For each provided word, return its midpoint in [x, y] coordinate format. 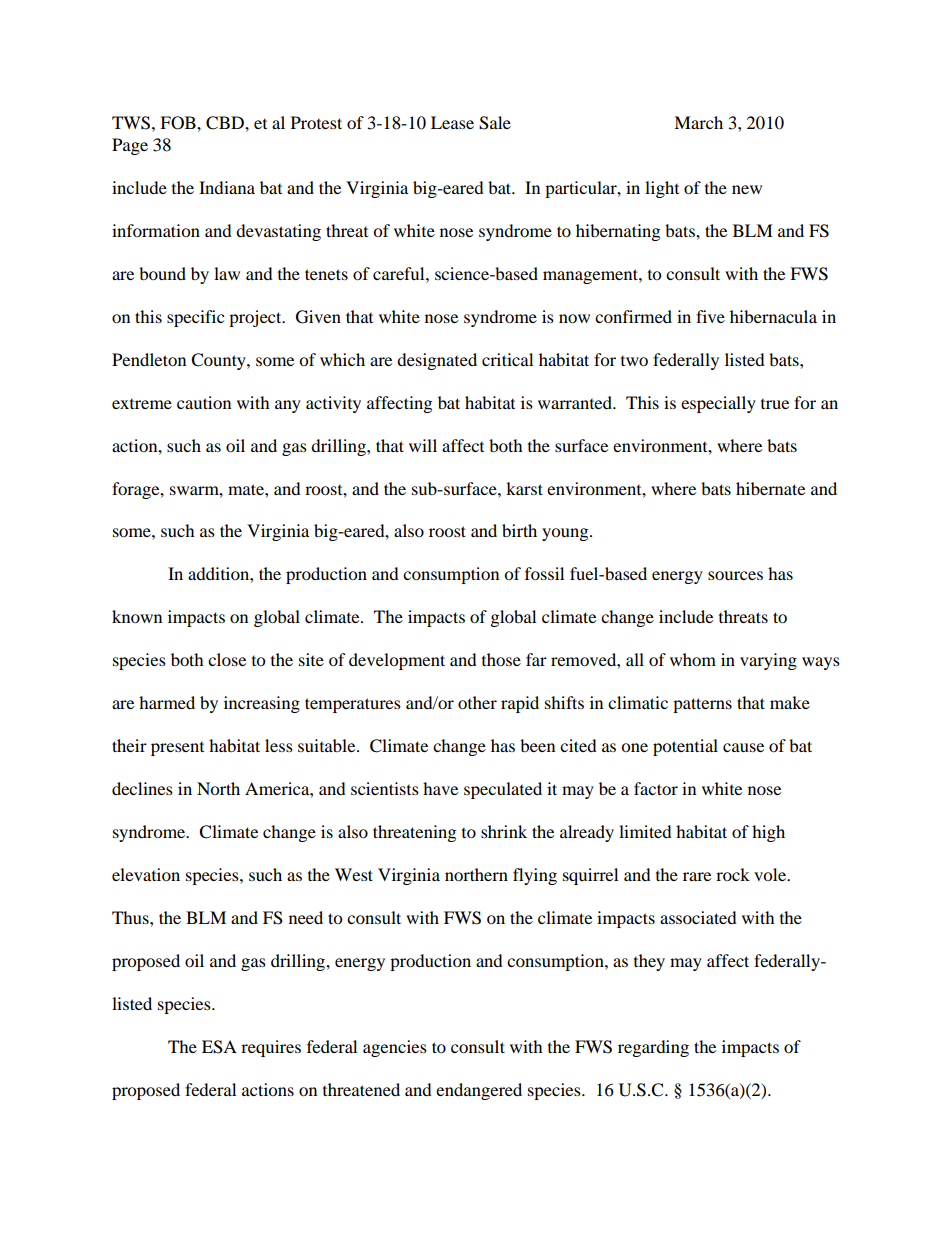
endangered [479, 1091]
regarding [653, 1048]
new [747, 189]
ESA [219, 1047]
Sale [495, 123]
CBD [226, 123]
